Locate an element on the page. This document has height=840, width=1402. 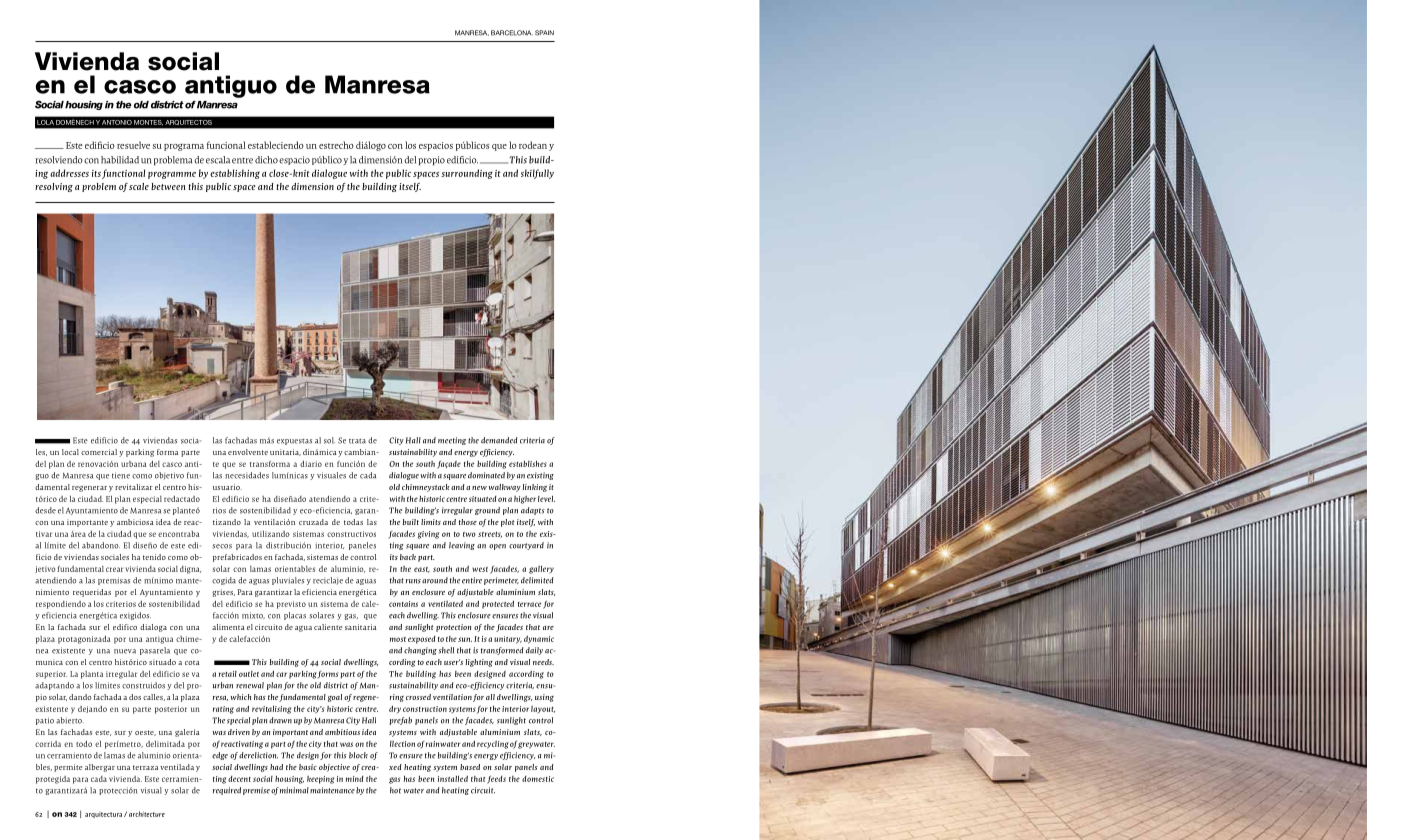
protected is located at coordinates (498, 604).
